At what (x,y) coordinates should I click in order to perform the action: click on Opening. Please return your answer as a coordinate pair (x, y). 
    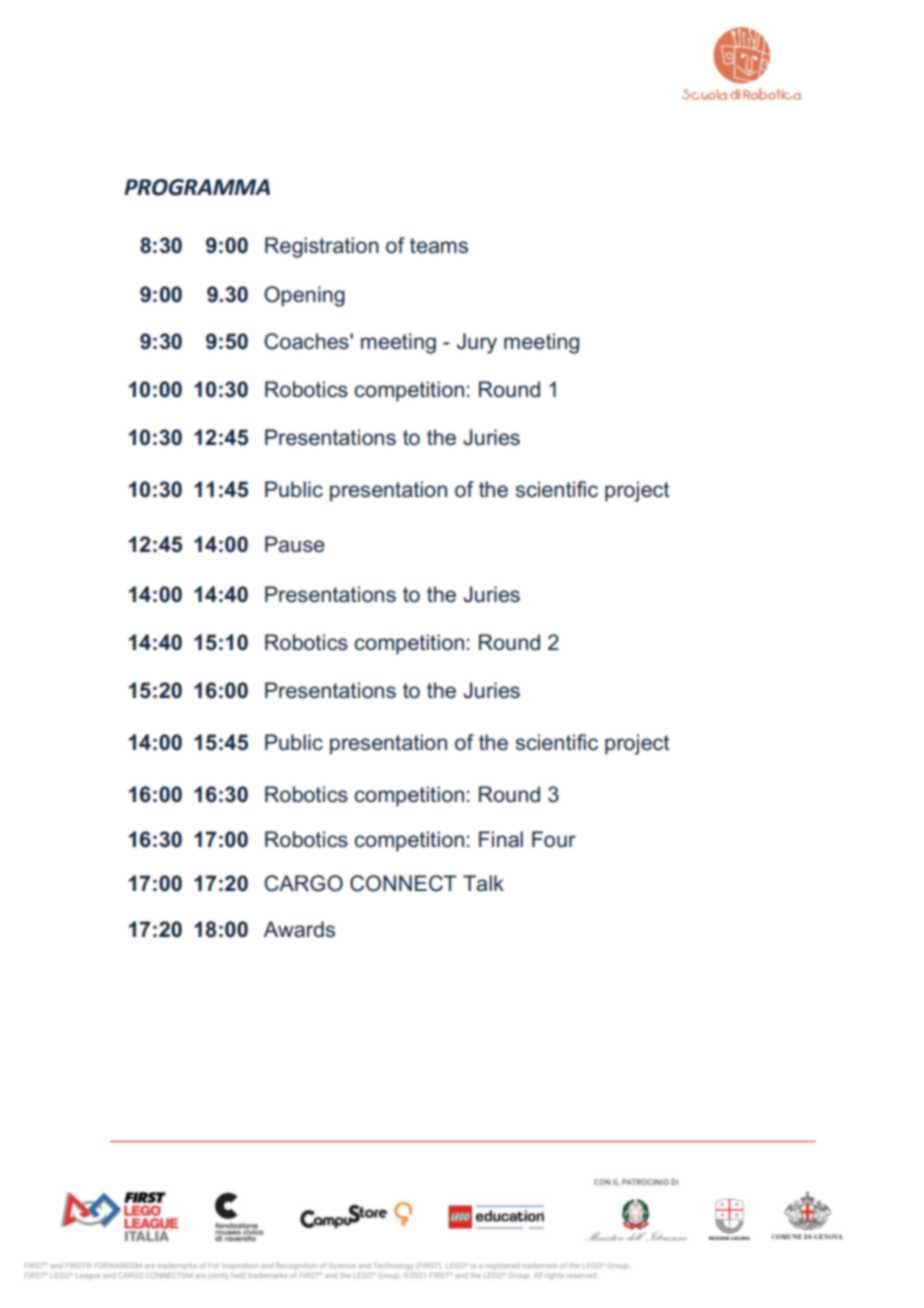
    Looking at the image, I should click on (304, 296).
